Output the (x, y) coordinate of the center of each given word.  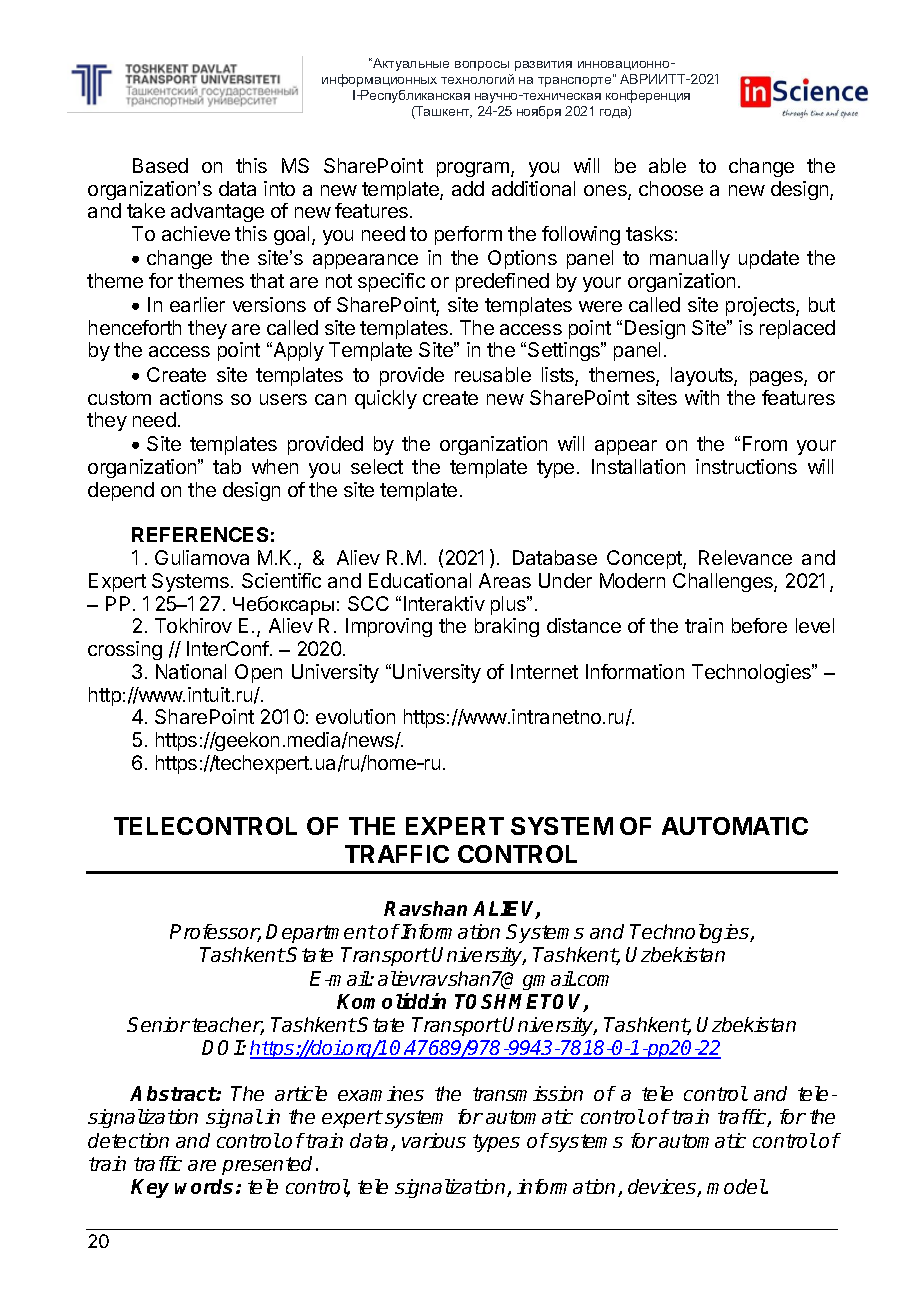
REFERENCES (200, 534)
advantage (217, 212)
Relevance (745, 557)
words (206, 1186)
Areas (505, 580)
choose (671, 188)
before (759, 625)
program (474, 169)
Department (321, 933)
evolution (355, 716)
